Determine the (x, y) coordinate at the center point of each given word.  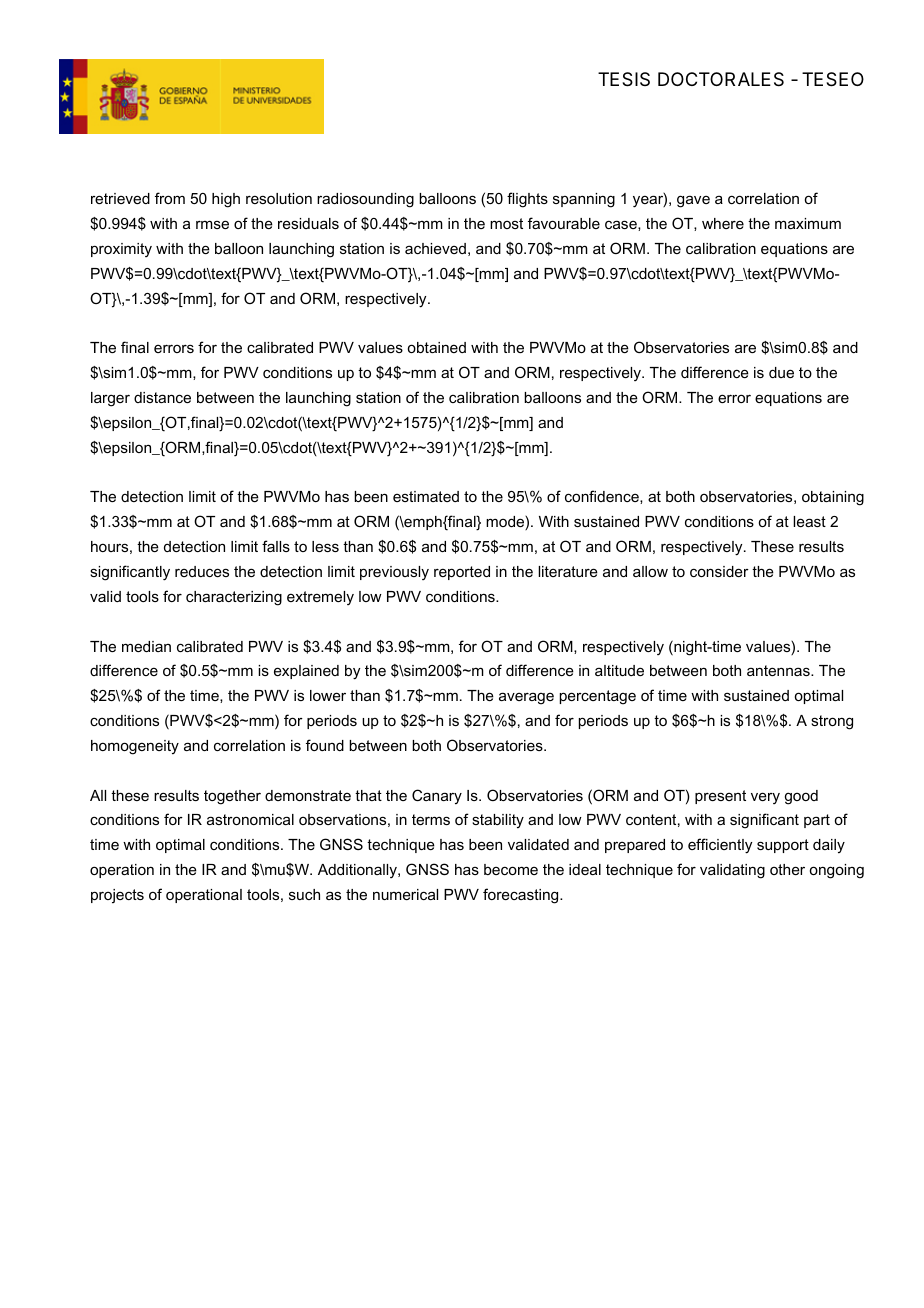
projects (117, 896)
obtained (437, 347)
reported (462, 573)
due (781, 372)
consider (719, 571)
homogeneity (135, 747)
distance (162, 397)
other (787, 869)
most (506, 223)
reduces (202, 571)
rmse (212, 224)
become (511, 869)
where (723, 223)
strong (832, 722)
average (526, 698)
